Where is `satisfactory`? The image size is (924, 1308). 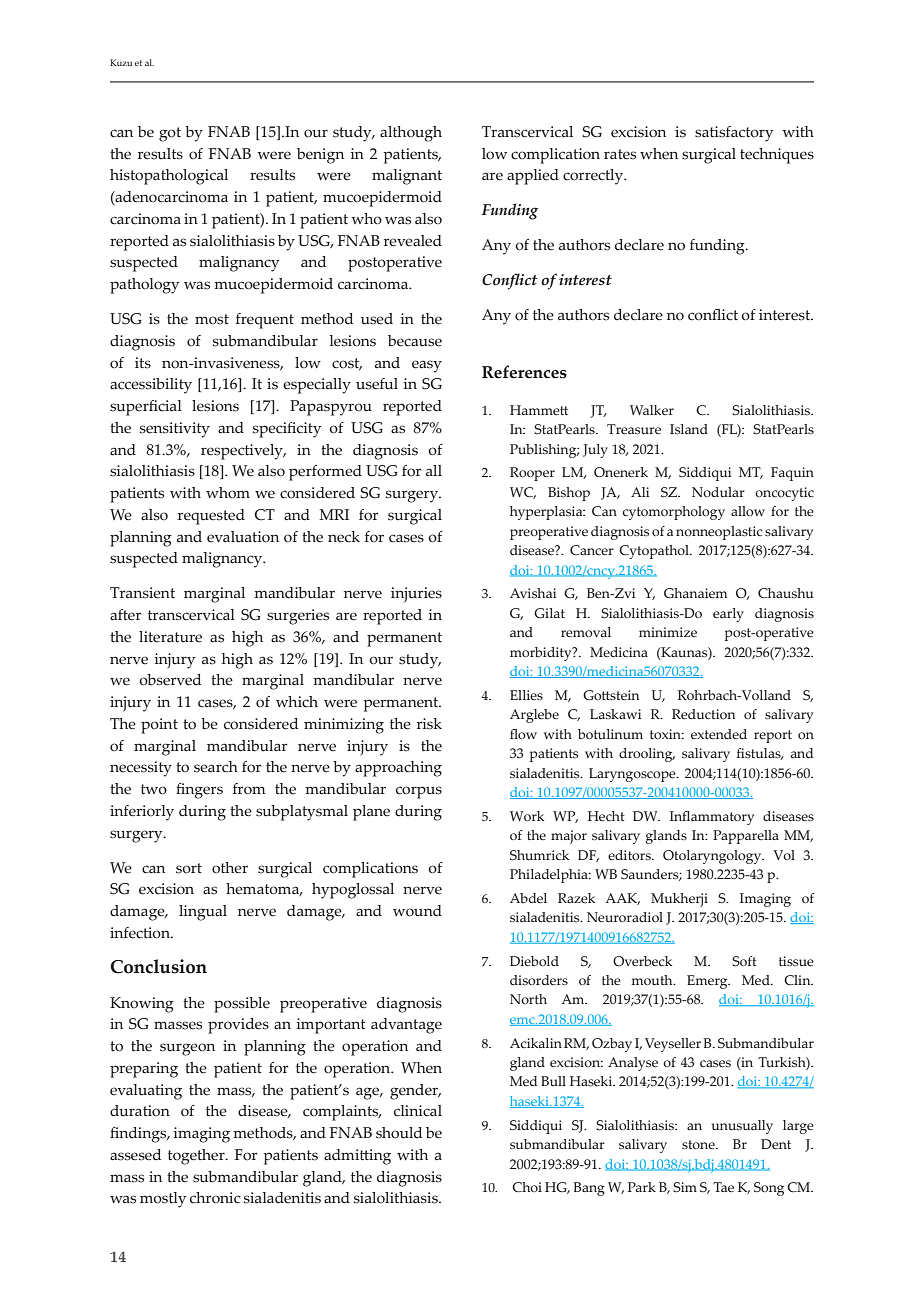 satisfactory is located at coordinates (734, 134).
